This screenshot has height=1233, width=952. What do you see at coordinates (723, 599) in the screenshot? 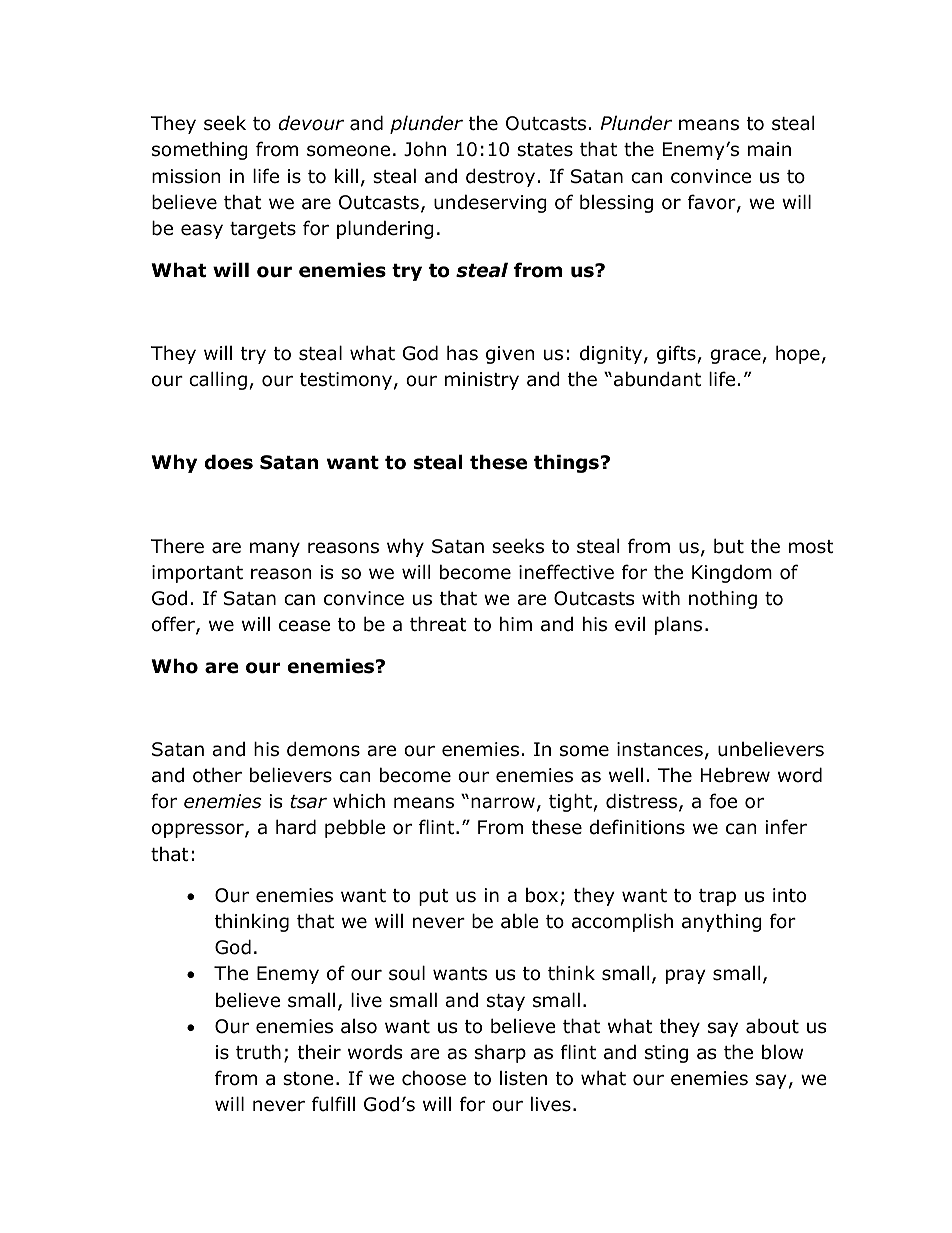
I see `nothing` at bounding box center [723, 599].
